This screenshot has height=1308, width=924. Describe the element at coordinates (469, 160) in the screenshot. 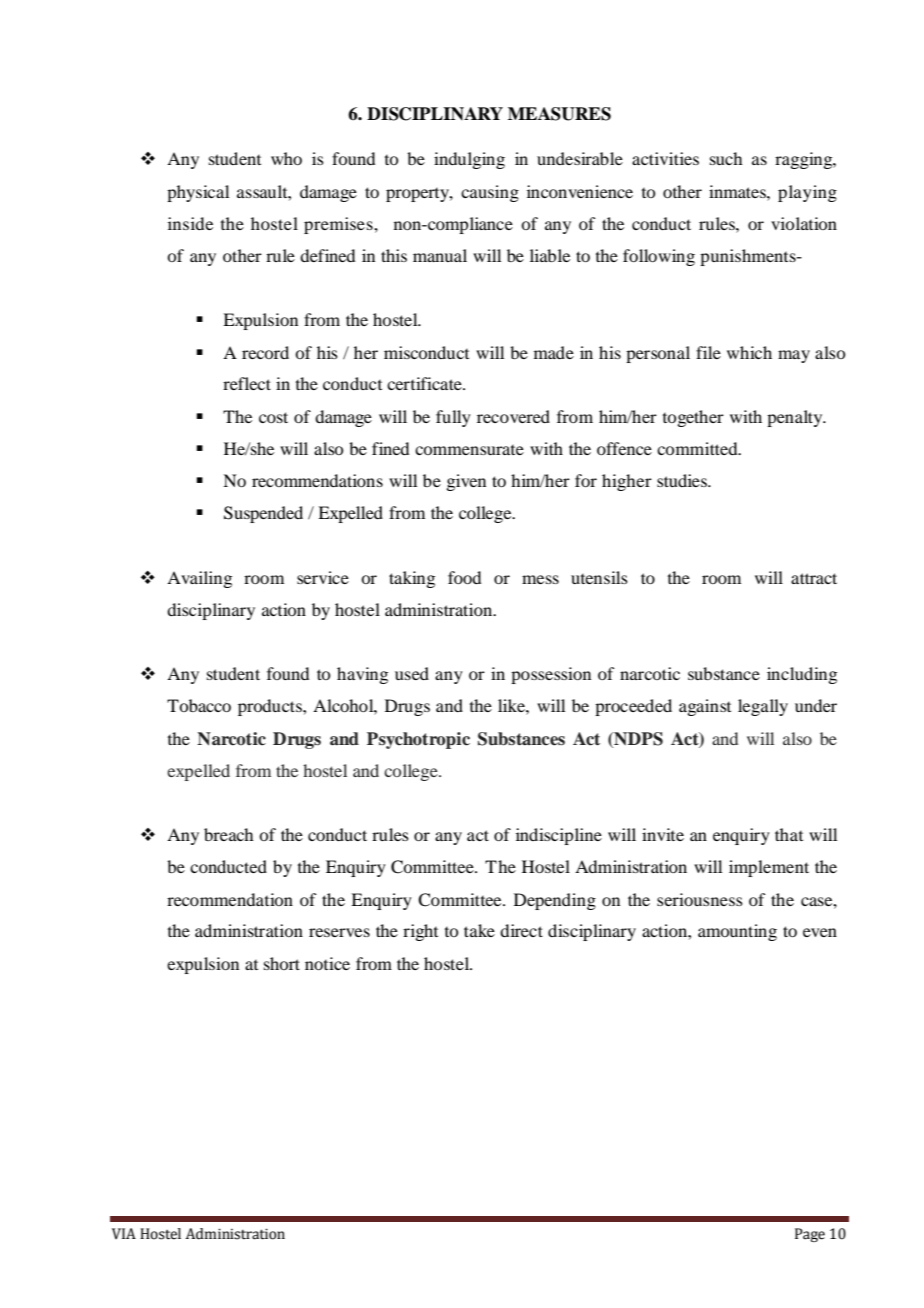

I see `indulging` at that location.
